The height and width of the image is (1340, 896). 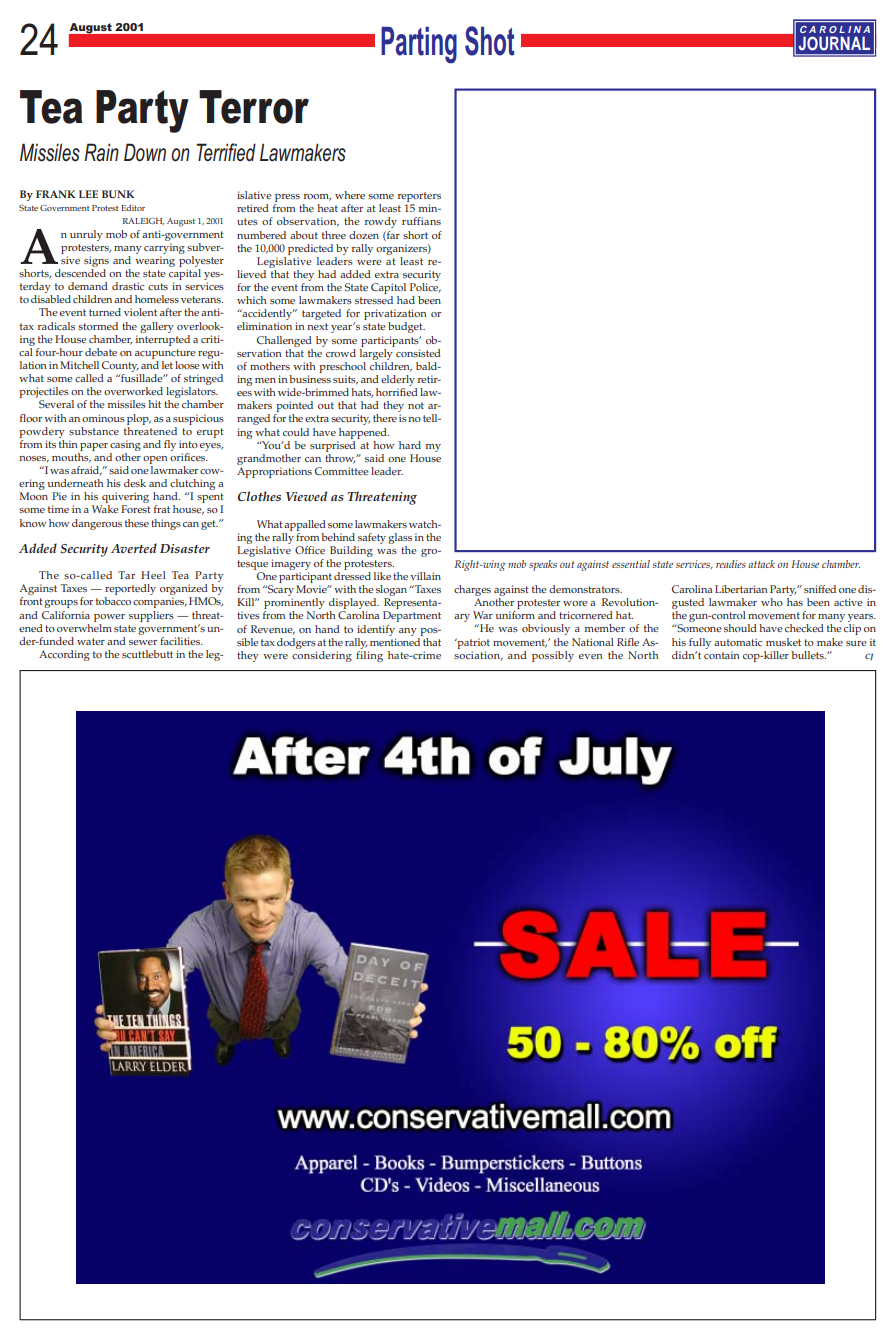 What do you see at coordinates (472, 643) in the image?
I see `patriot` at bounding box center [472, 643].
